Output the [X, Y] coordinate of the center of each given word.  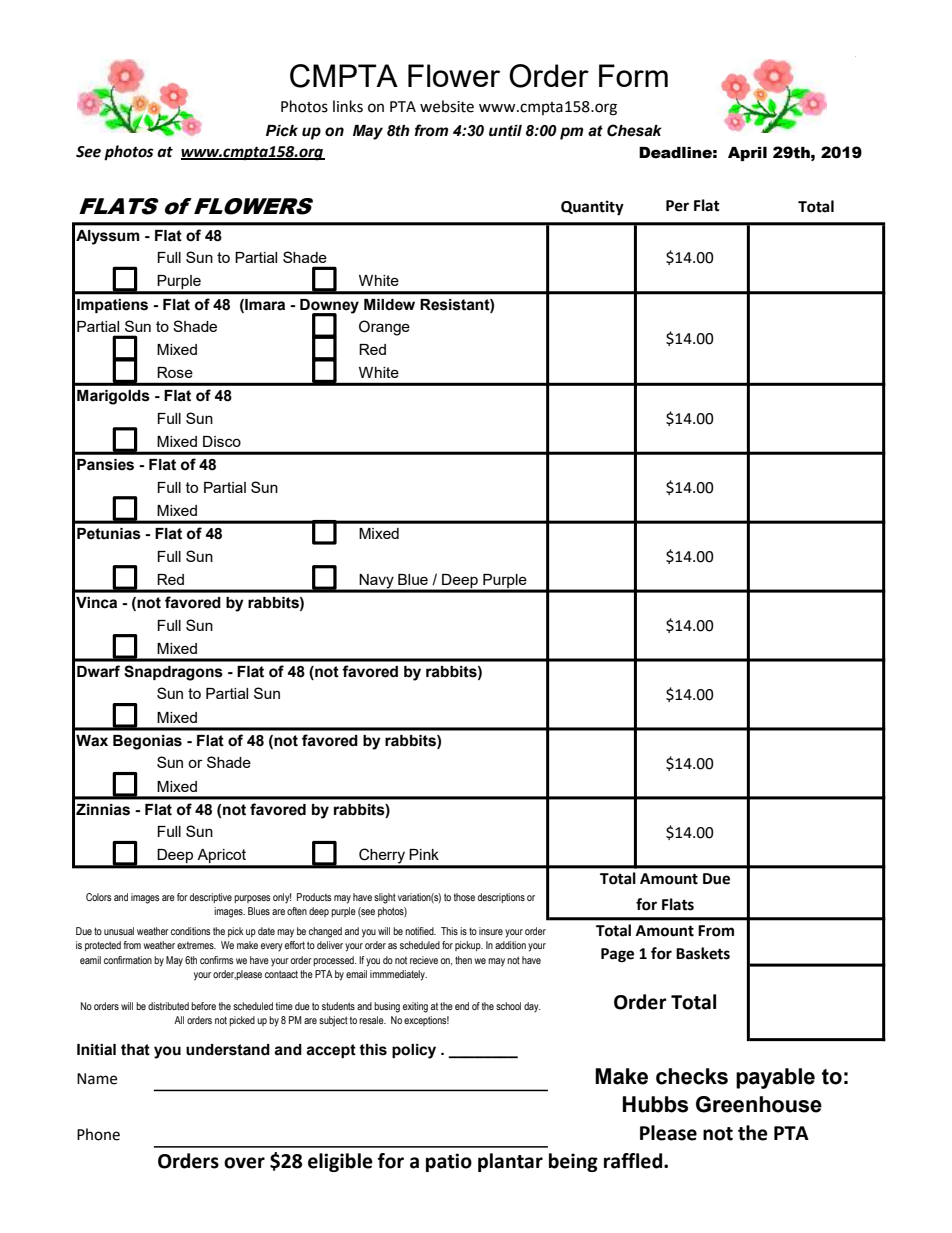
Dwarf [98, 671]
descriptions [501, 898]
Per [677, 206]
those [464, 897]
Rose [175, 372]
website [447, 106]
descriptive [211, 898]
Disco [222, 441]
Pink [424, 854]
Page [617, 955]
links [348, 106]
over [244, 1163]
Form [633, 75]
